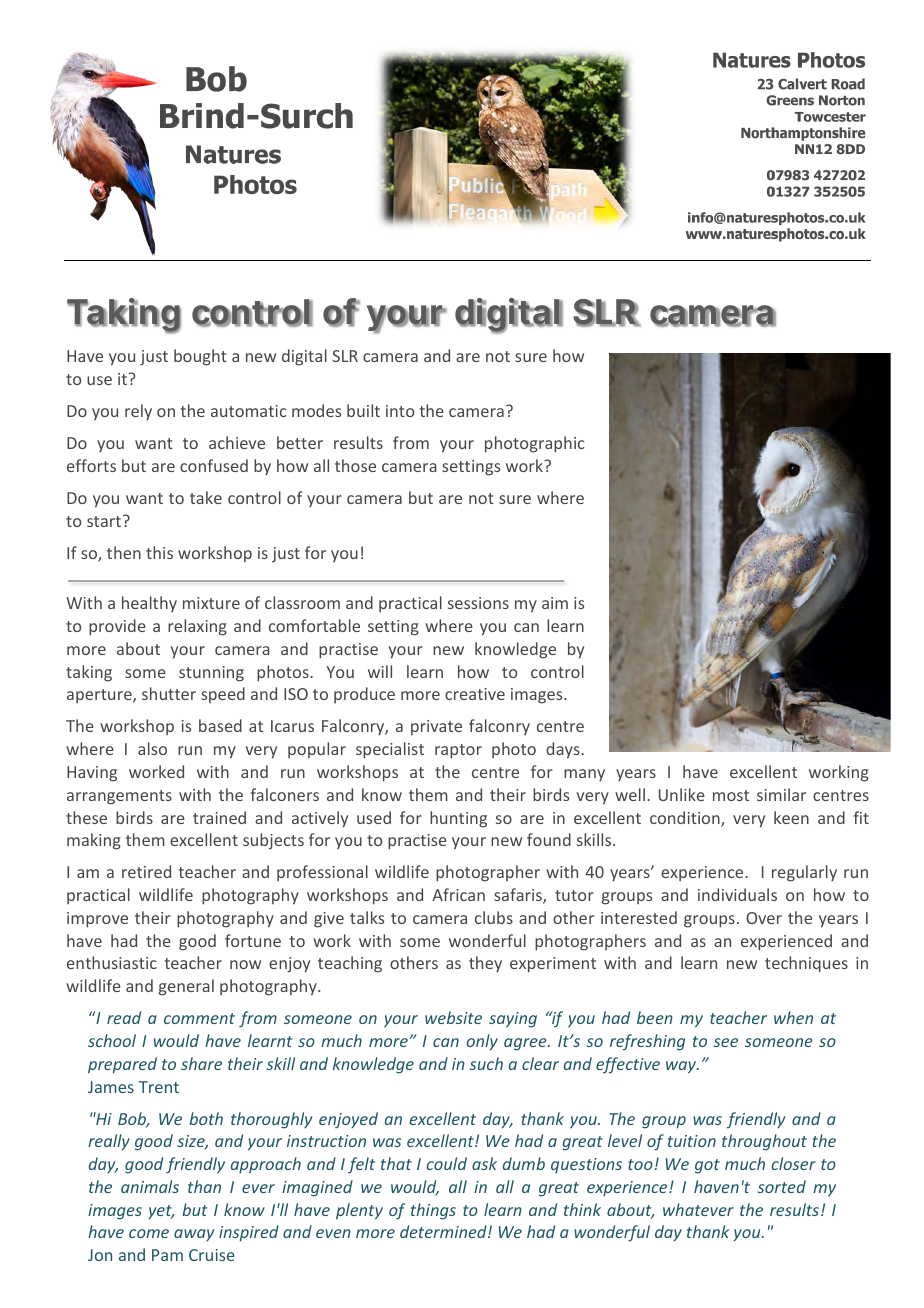 This screenshot has height=1308, width=924. I want to click on they, so click(485, 964).
